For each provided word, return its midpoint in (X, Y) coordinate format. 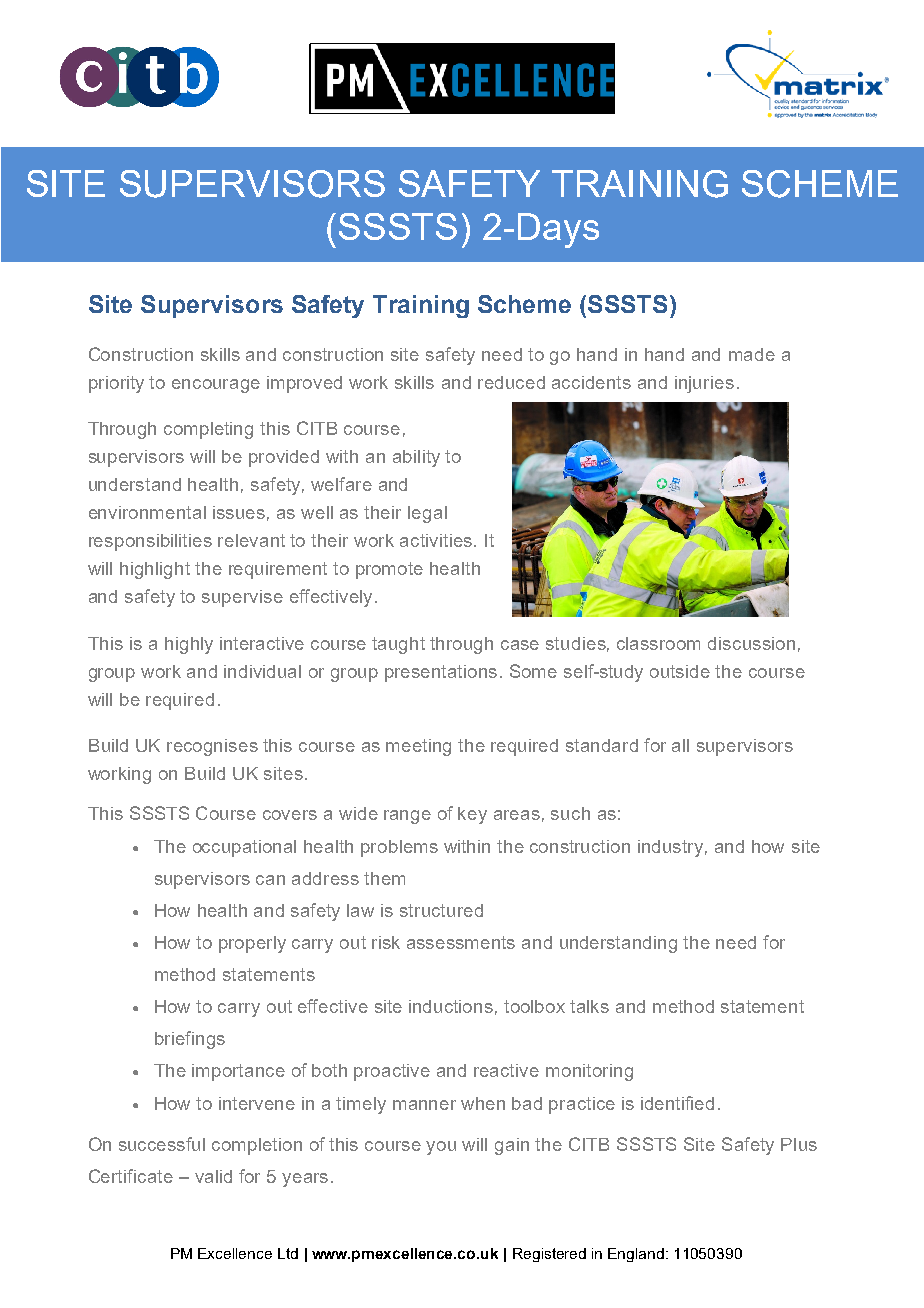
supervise (242, 598)
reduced (511, 382)
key (472, 815)
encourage (216, 386)
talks (589, 1006)
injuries (704, 384)
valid (213, 1176)
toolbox (534, 1006)
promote (389, 570)
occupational (244, 848)
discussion (751, 643)
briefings (190, 1040)
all (680, 745)
